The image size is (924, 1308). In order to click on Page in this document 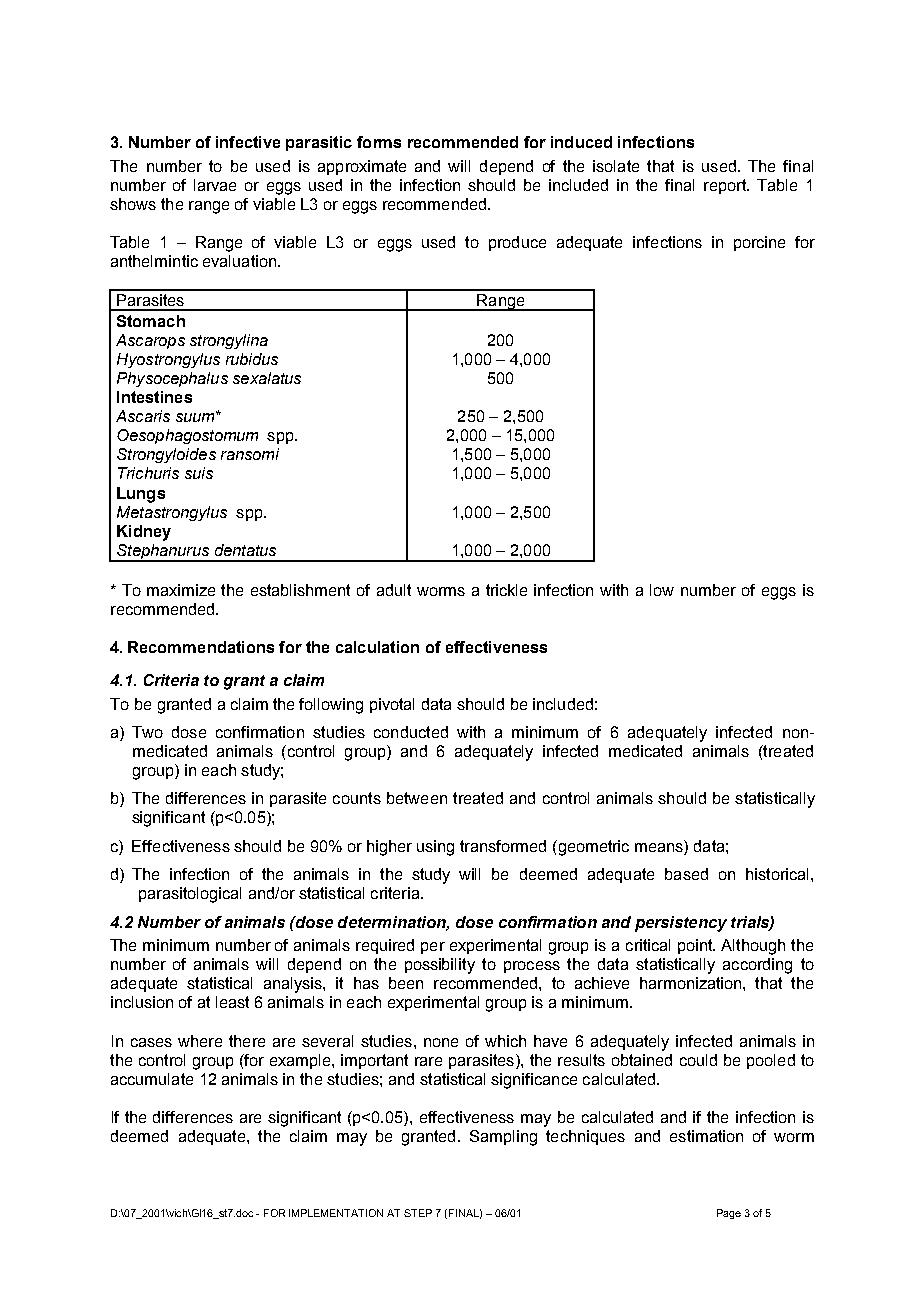, I will do `click(729, 1214)`.
